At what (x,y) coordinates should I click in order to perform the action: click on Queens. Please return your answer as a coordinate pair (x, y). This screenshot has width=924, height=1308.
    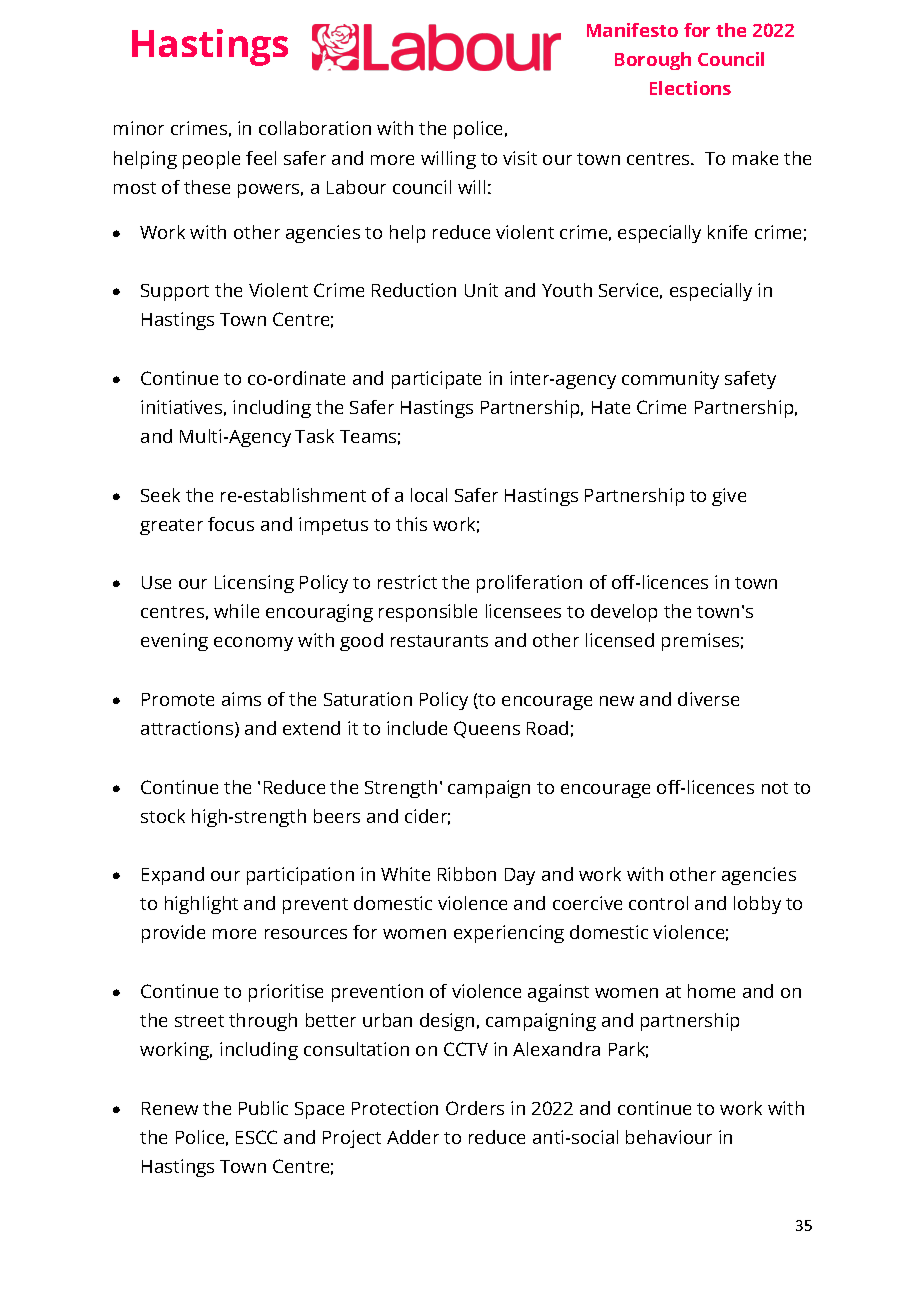
    Looking at the image, I should click on (487, 729).
